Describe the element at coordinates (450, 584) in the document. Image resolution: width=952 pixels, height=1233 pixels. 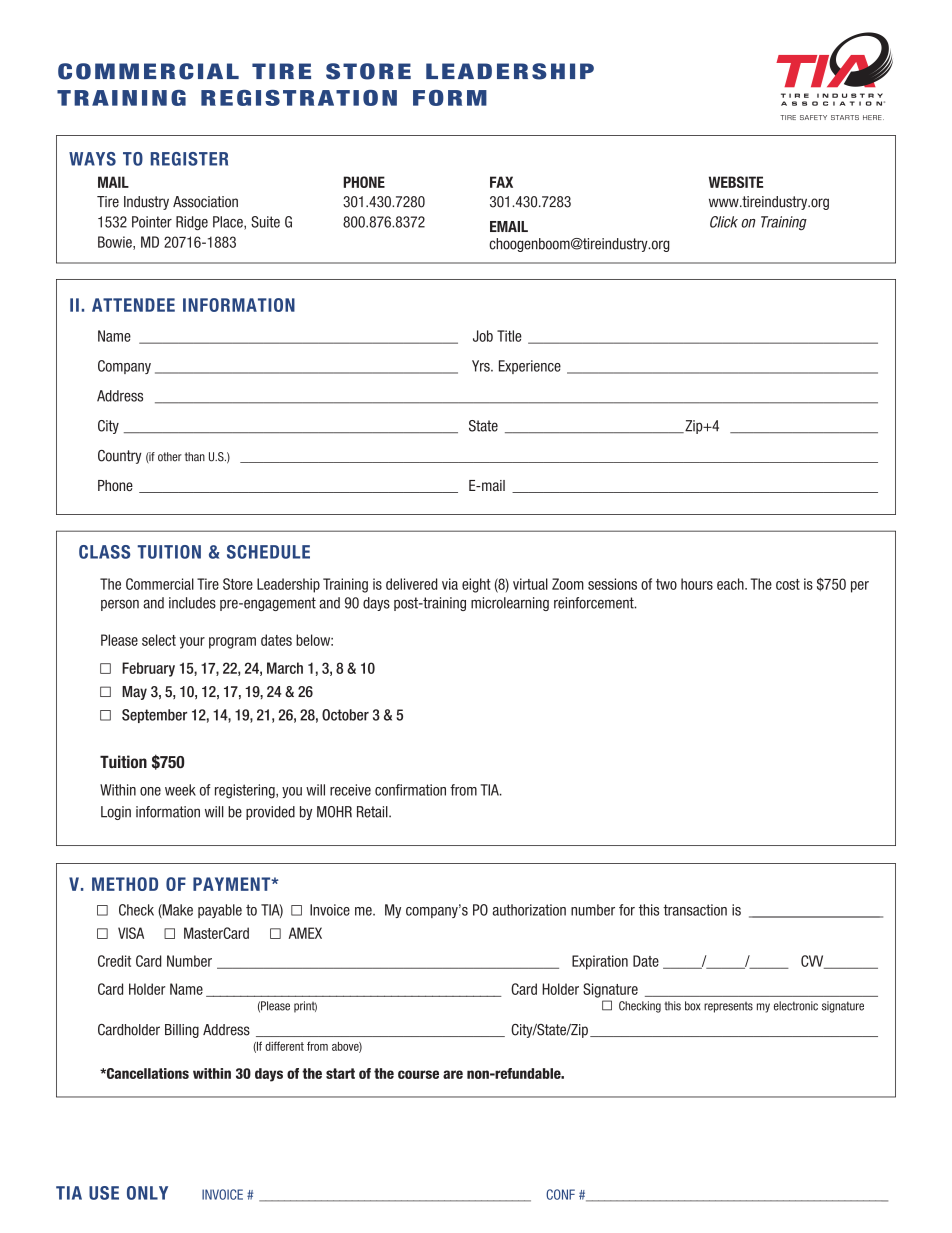
I see `via` at that location.
